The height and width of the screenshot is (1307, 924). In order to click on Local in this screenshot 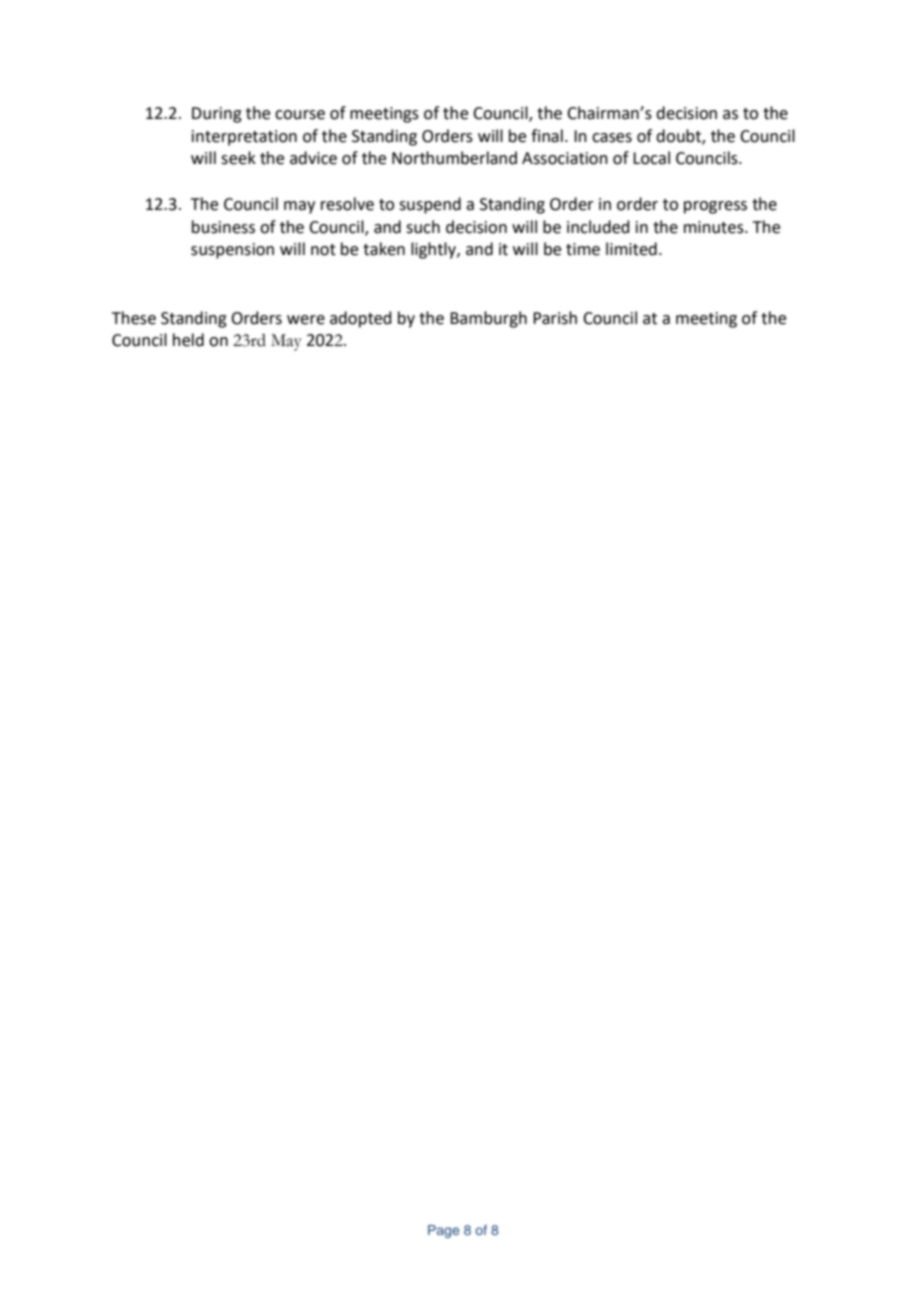, I will do `click(651, 158)`.
